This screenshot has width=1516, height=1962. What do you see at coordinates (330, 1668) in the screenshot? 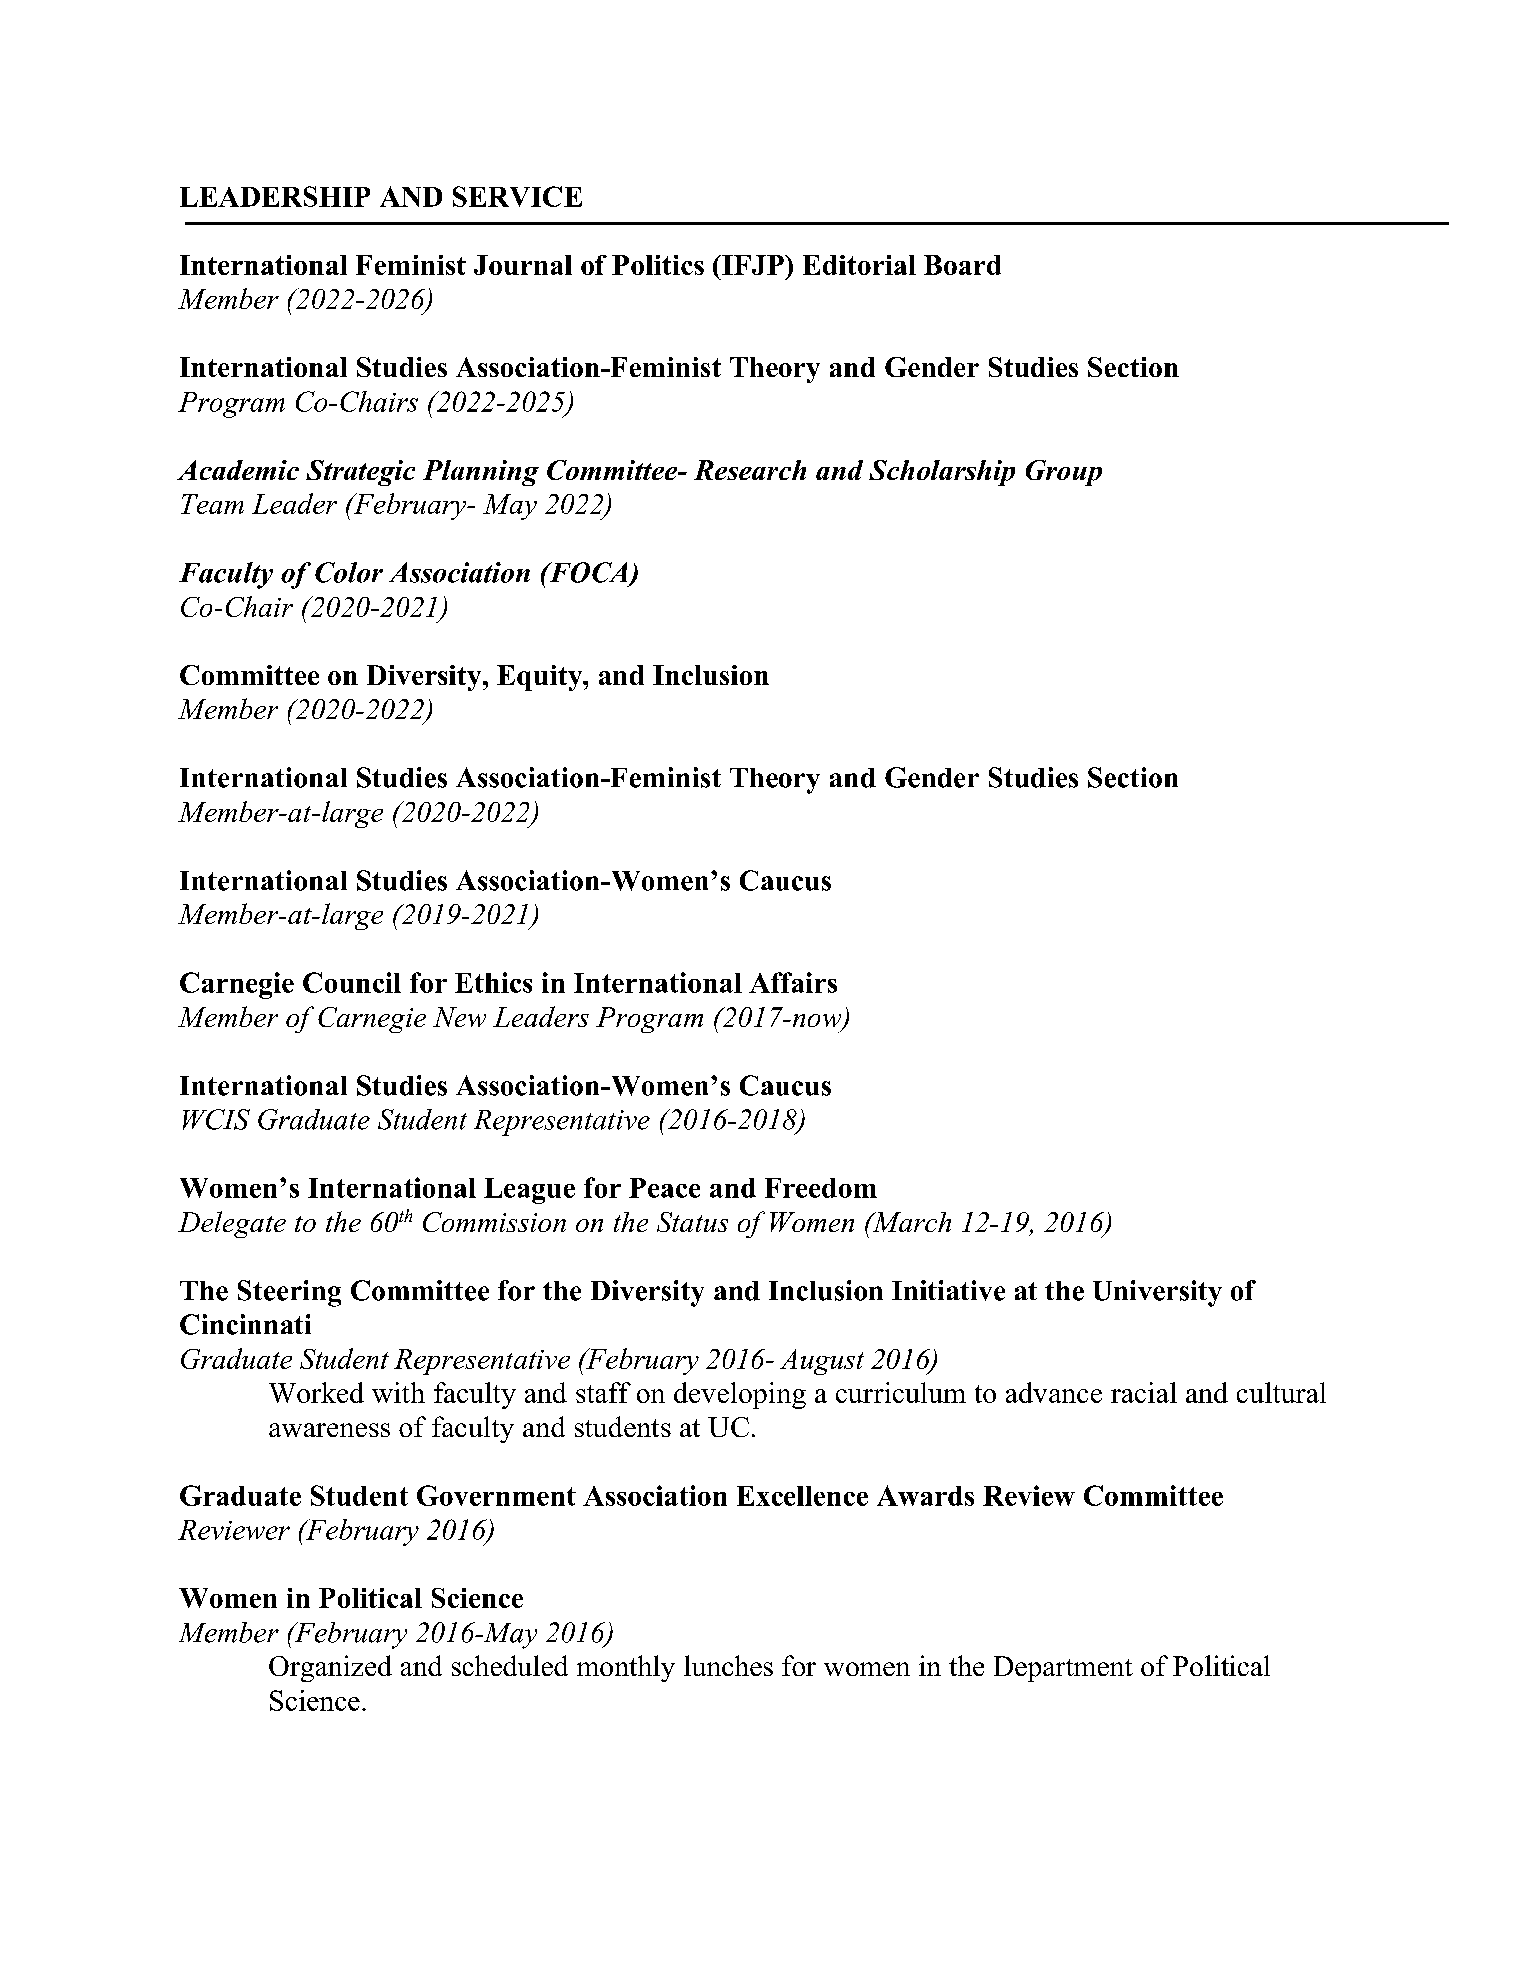
I see `Organized` at bounding box center [330, 1668].
